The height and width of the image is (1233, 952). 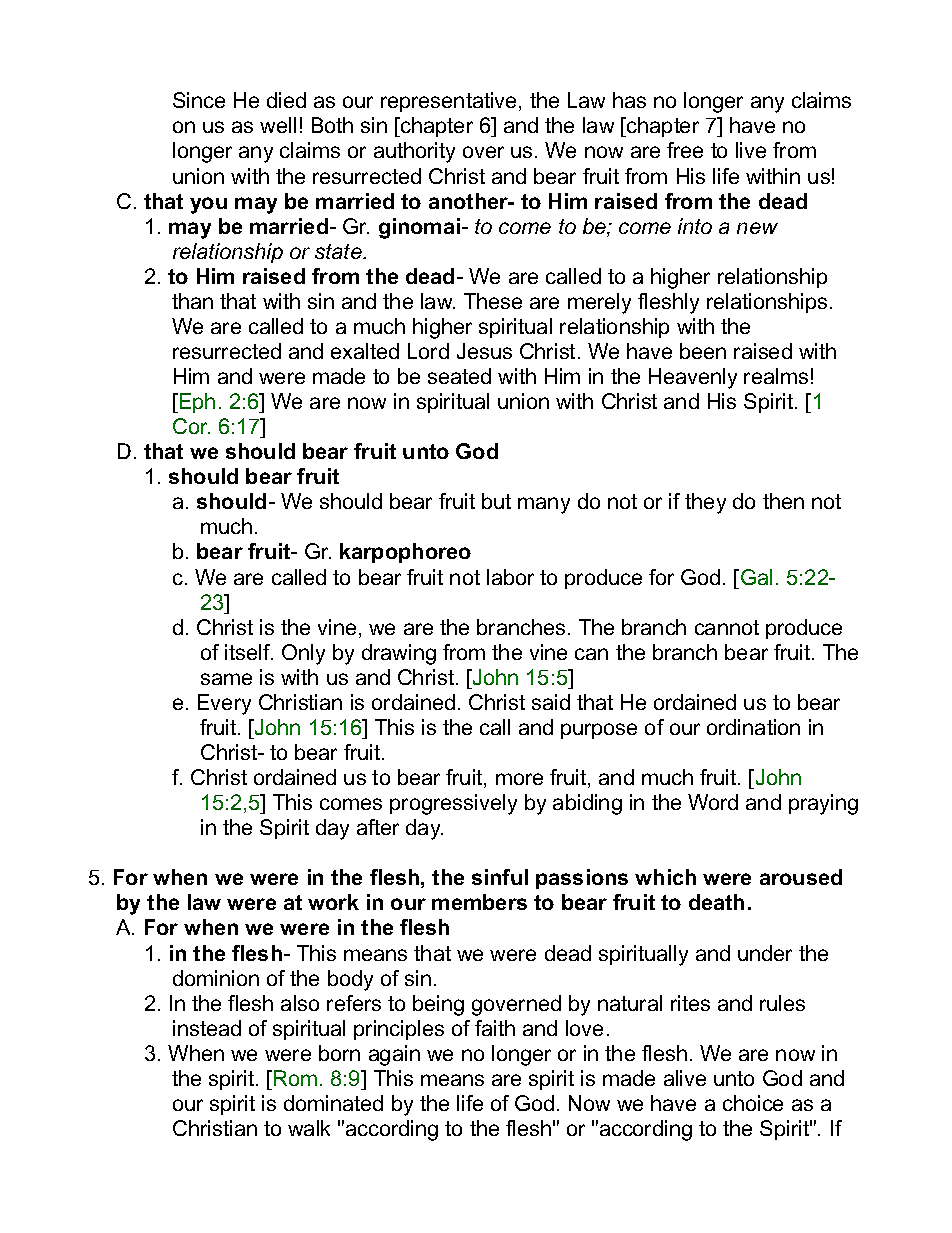 I want to click on walk, so click(x=309, y=1128).
